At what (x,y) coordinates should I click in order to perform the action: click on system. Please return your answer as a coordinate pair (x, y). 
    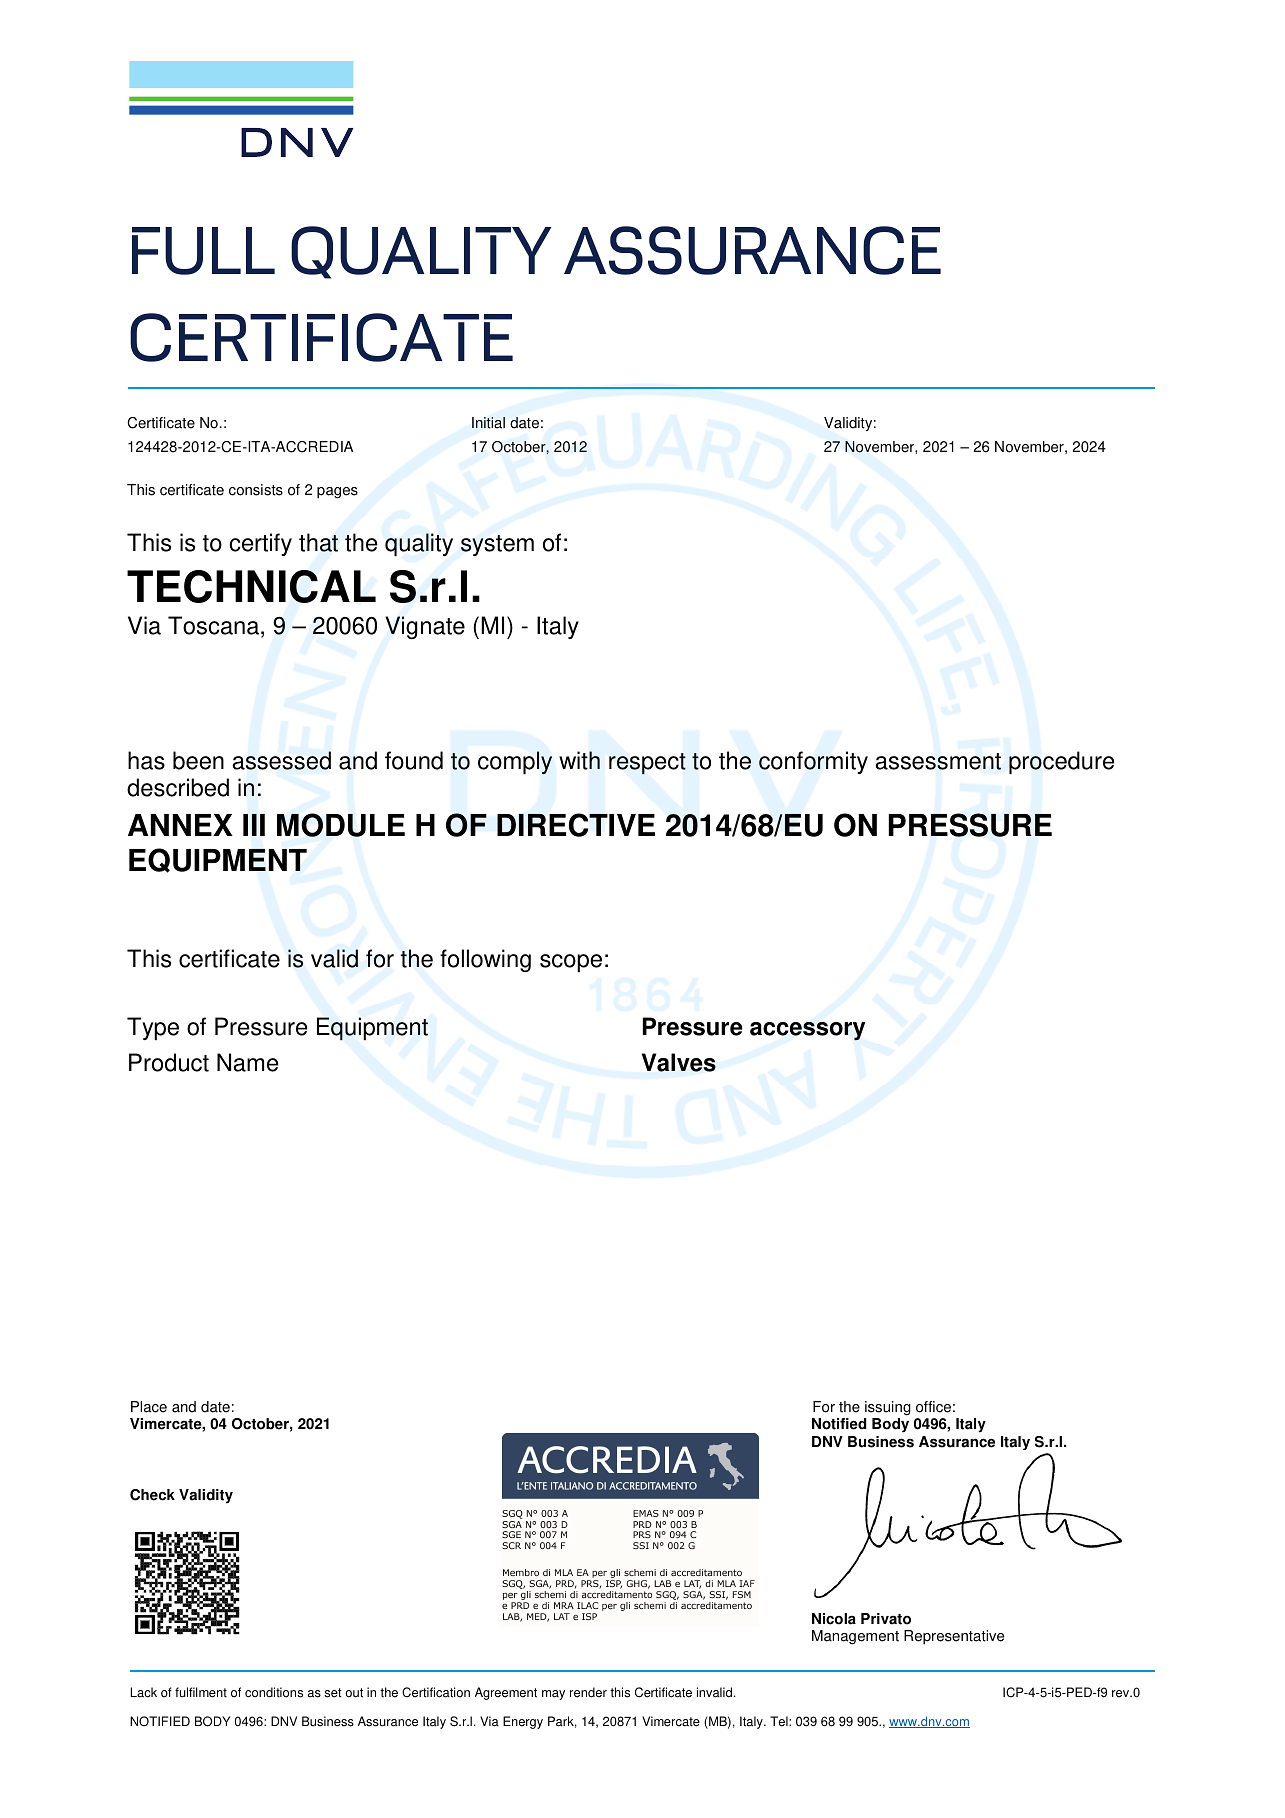
    Looking at the image, I should click on (497, 545).
